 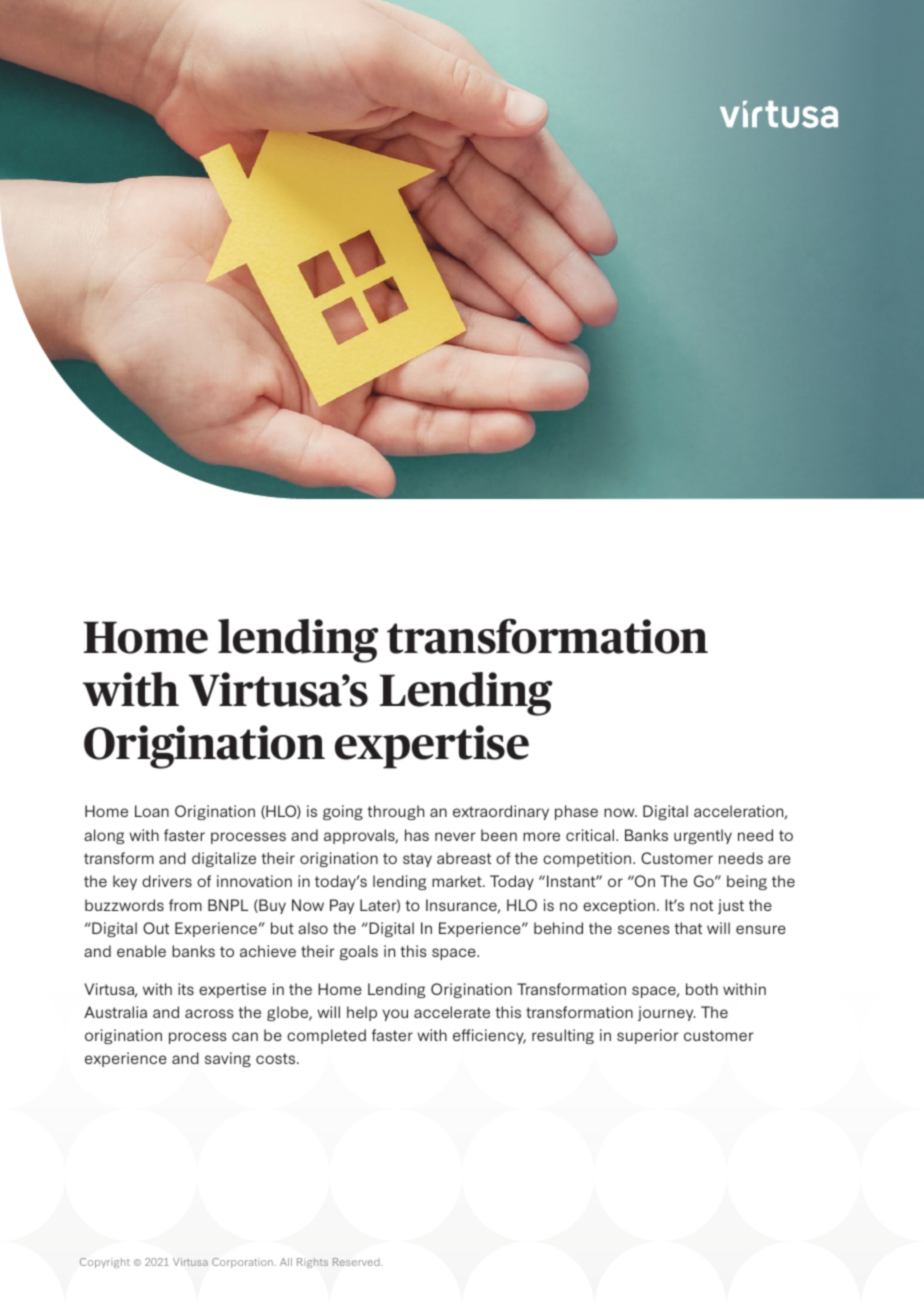 What do you see at coordinates (357, 1262) in the page?
I see `Reserved` at bounding box center [357, 1262].
